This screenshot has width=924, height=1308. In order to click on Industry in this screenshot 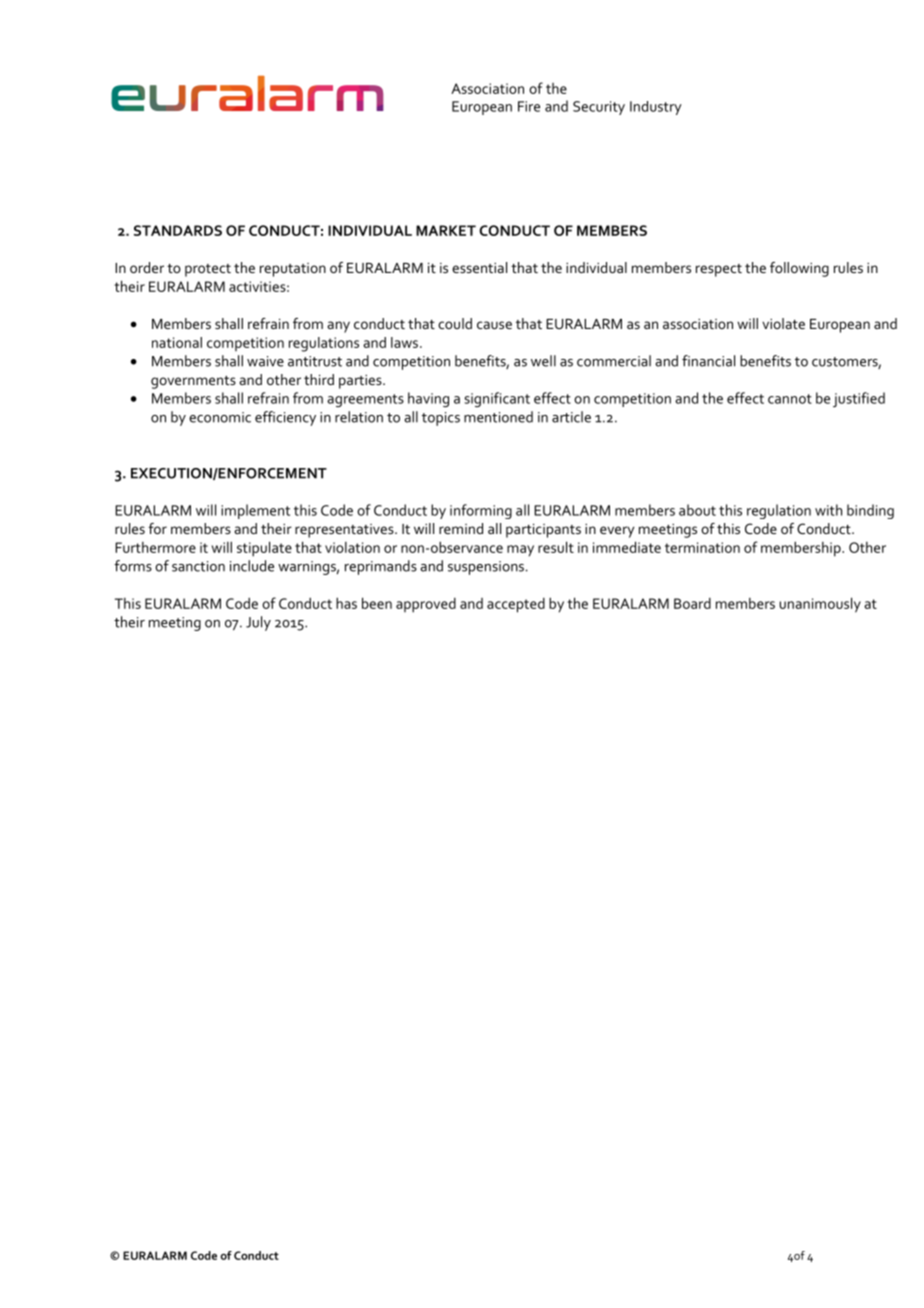, I will do `click(656, 108)`.
